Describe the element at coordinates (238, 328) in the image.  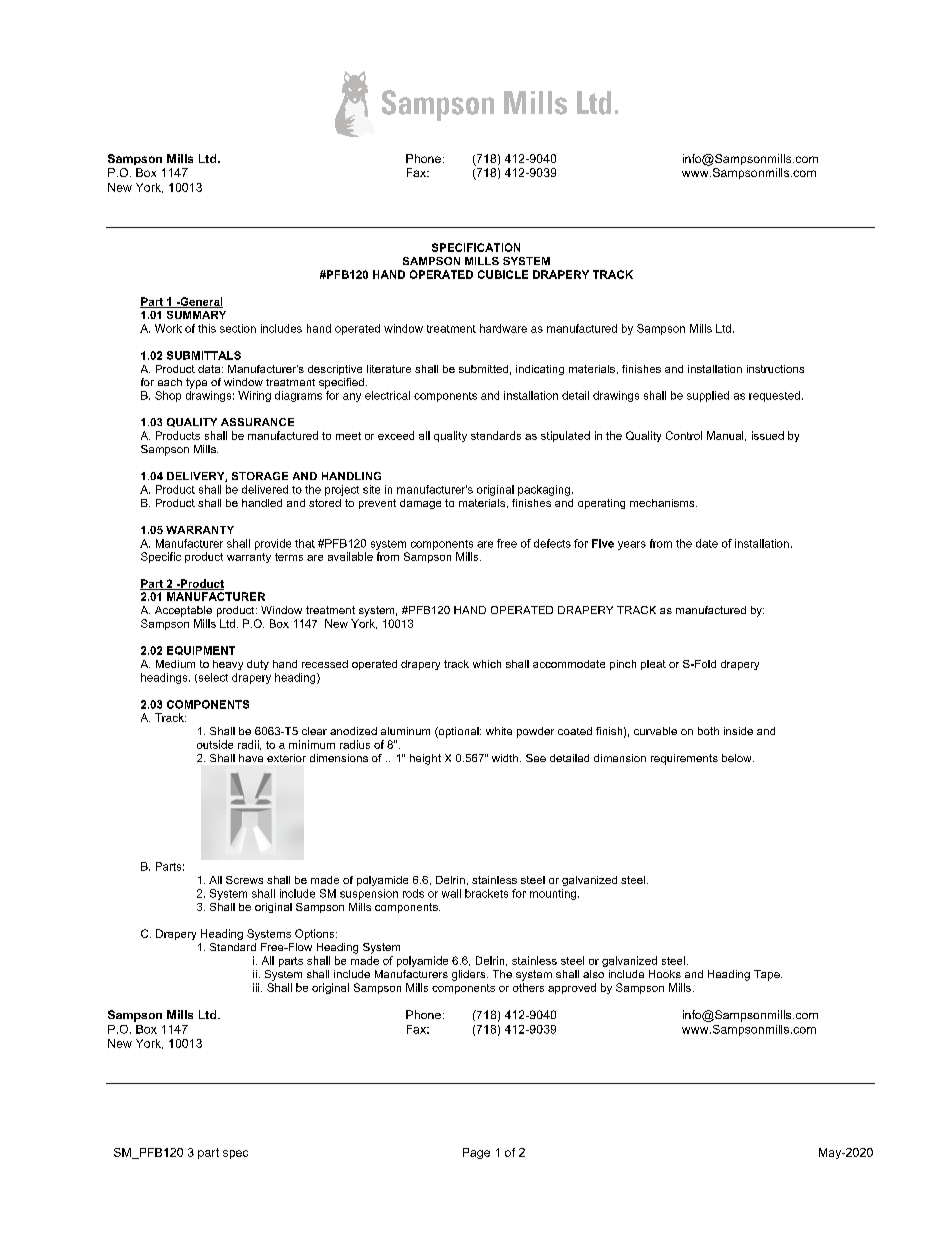
I see `section` at that location.
